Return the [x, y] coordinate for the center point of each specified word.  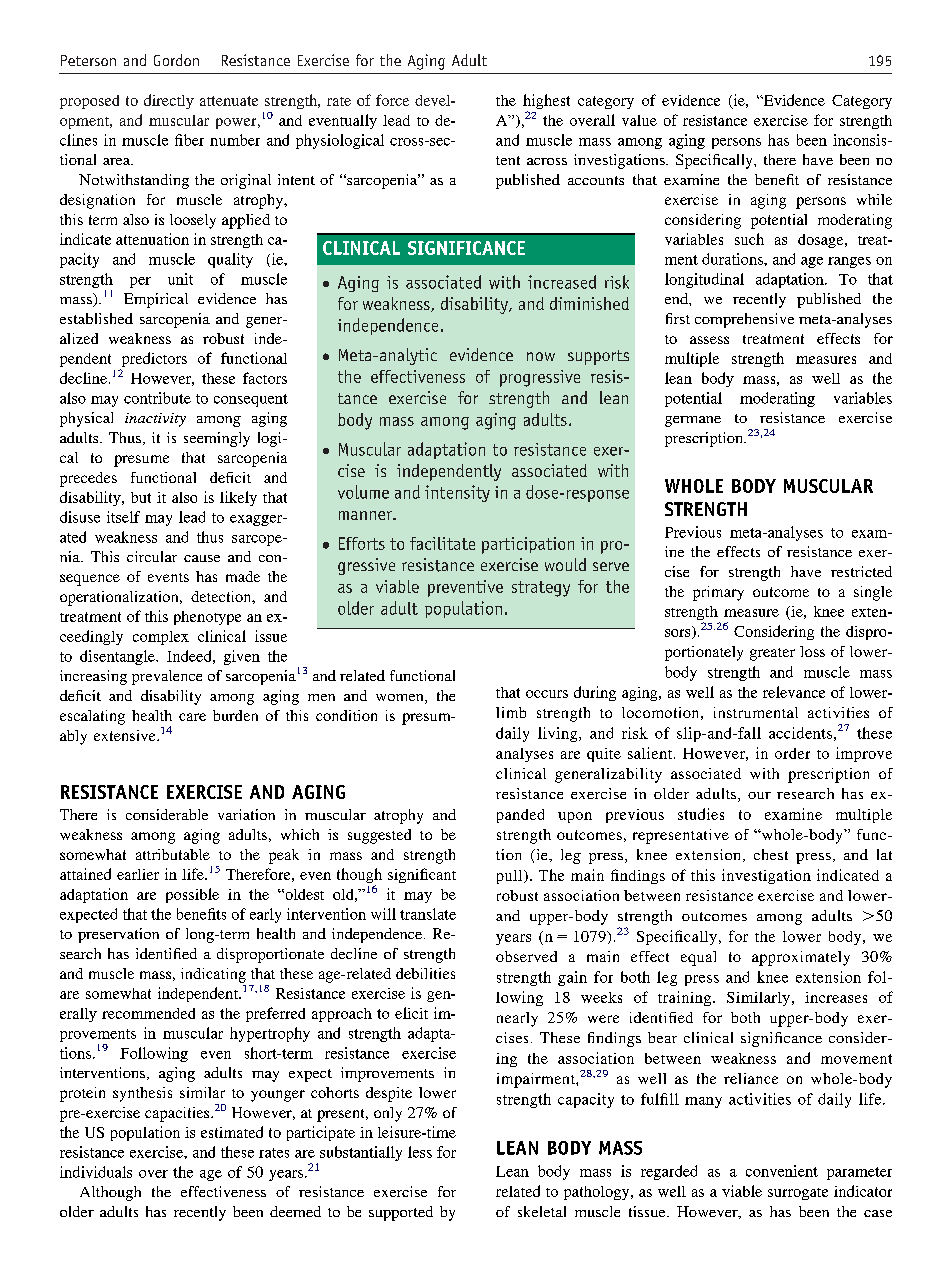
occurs [547, 694]
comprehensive [744, 320]
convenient [782, 1171]
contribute [157, 398]
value [639, 120]
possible [192, 895]
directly [169, 101]
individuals [96, 1172]
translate [428, 914]
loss [812, 651]
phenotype [207, 618]
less [420, 1152]
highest [546, 103]
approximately [801, 958]
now [541, 356]
